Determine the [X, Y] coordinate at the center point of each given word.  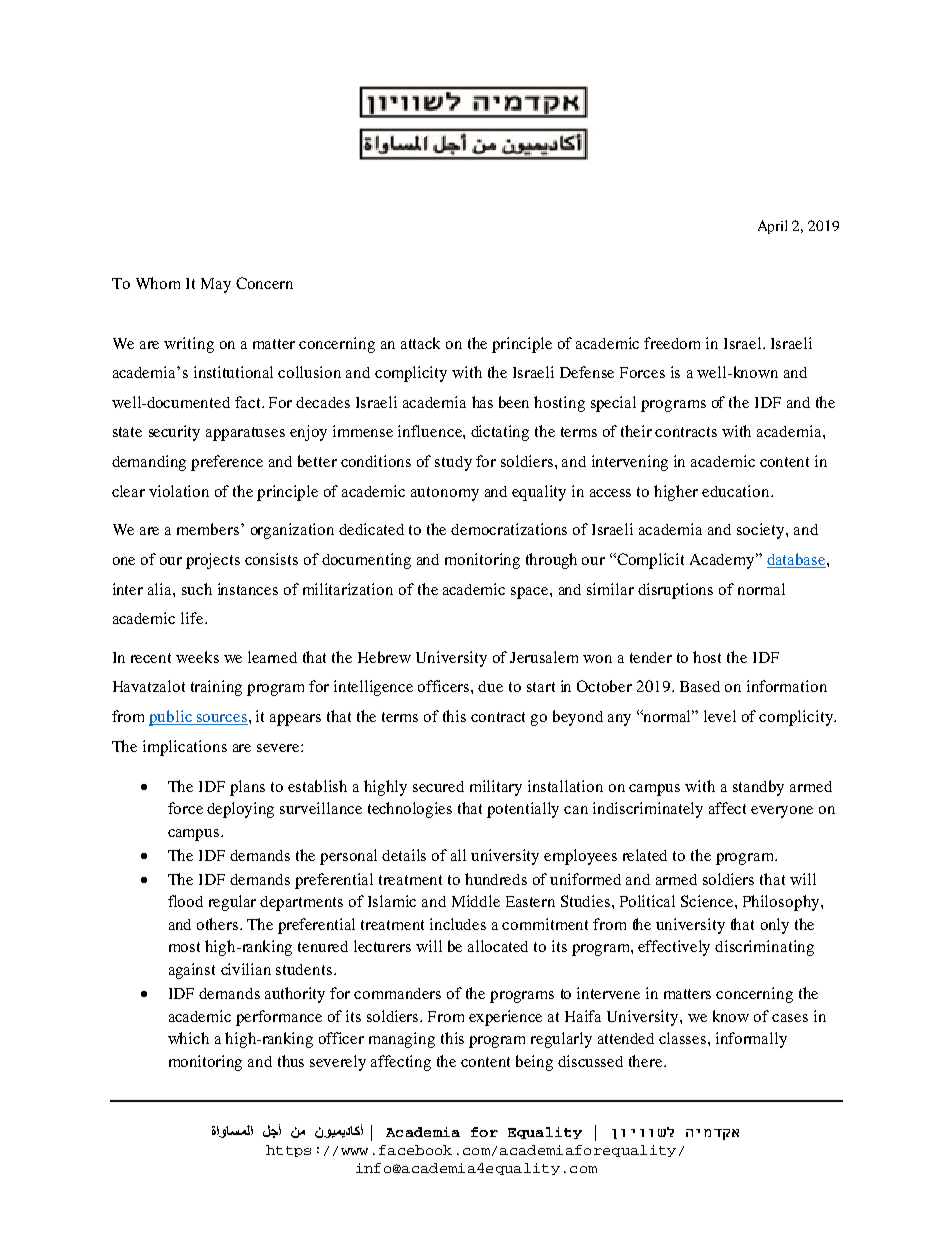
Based [700, 686]
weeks [197, 657]
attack [420, 343]
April [772, 227]
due [490, 686]
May [216, 285]
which [188, 1038]
